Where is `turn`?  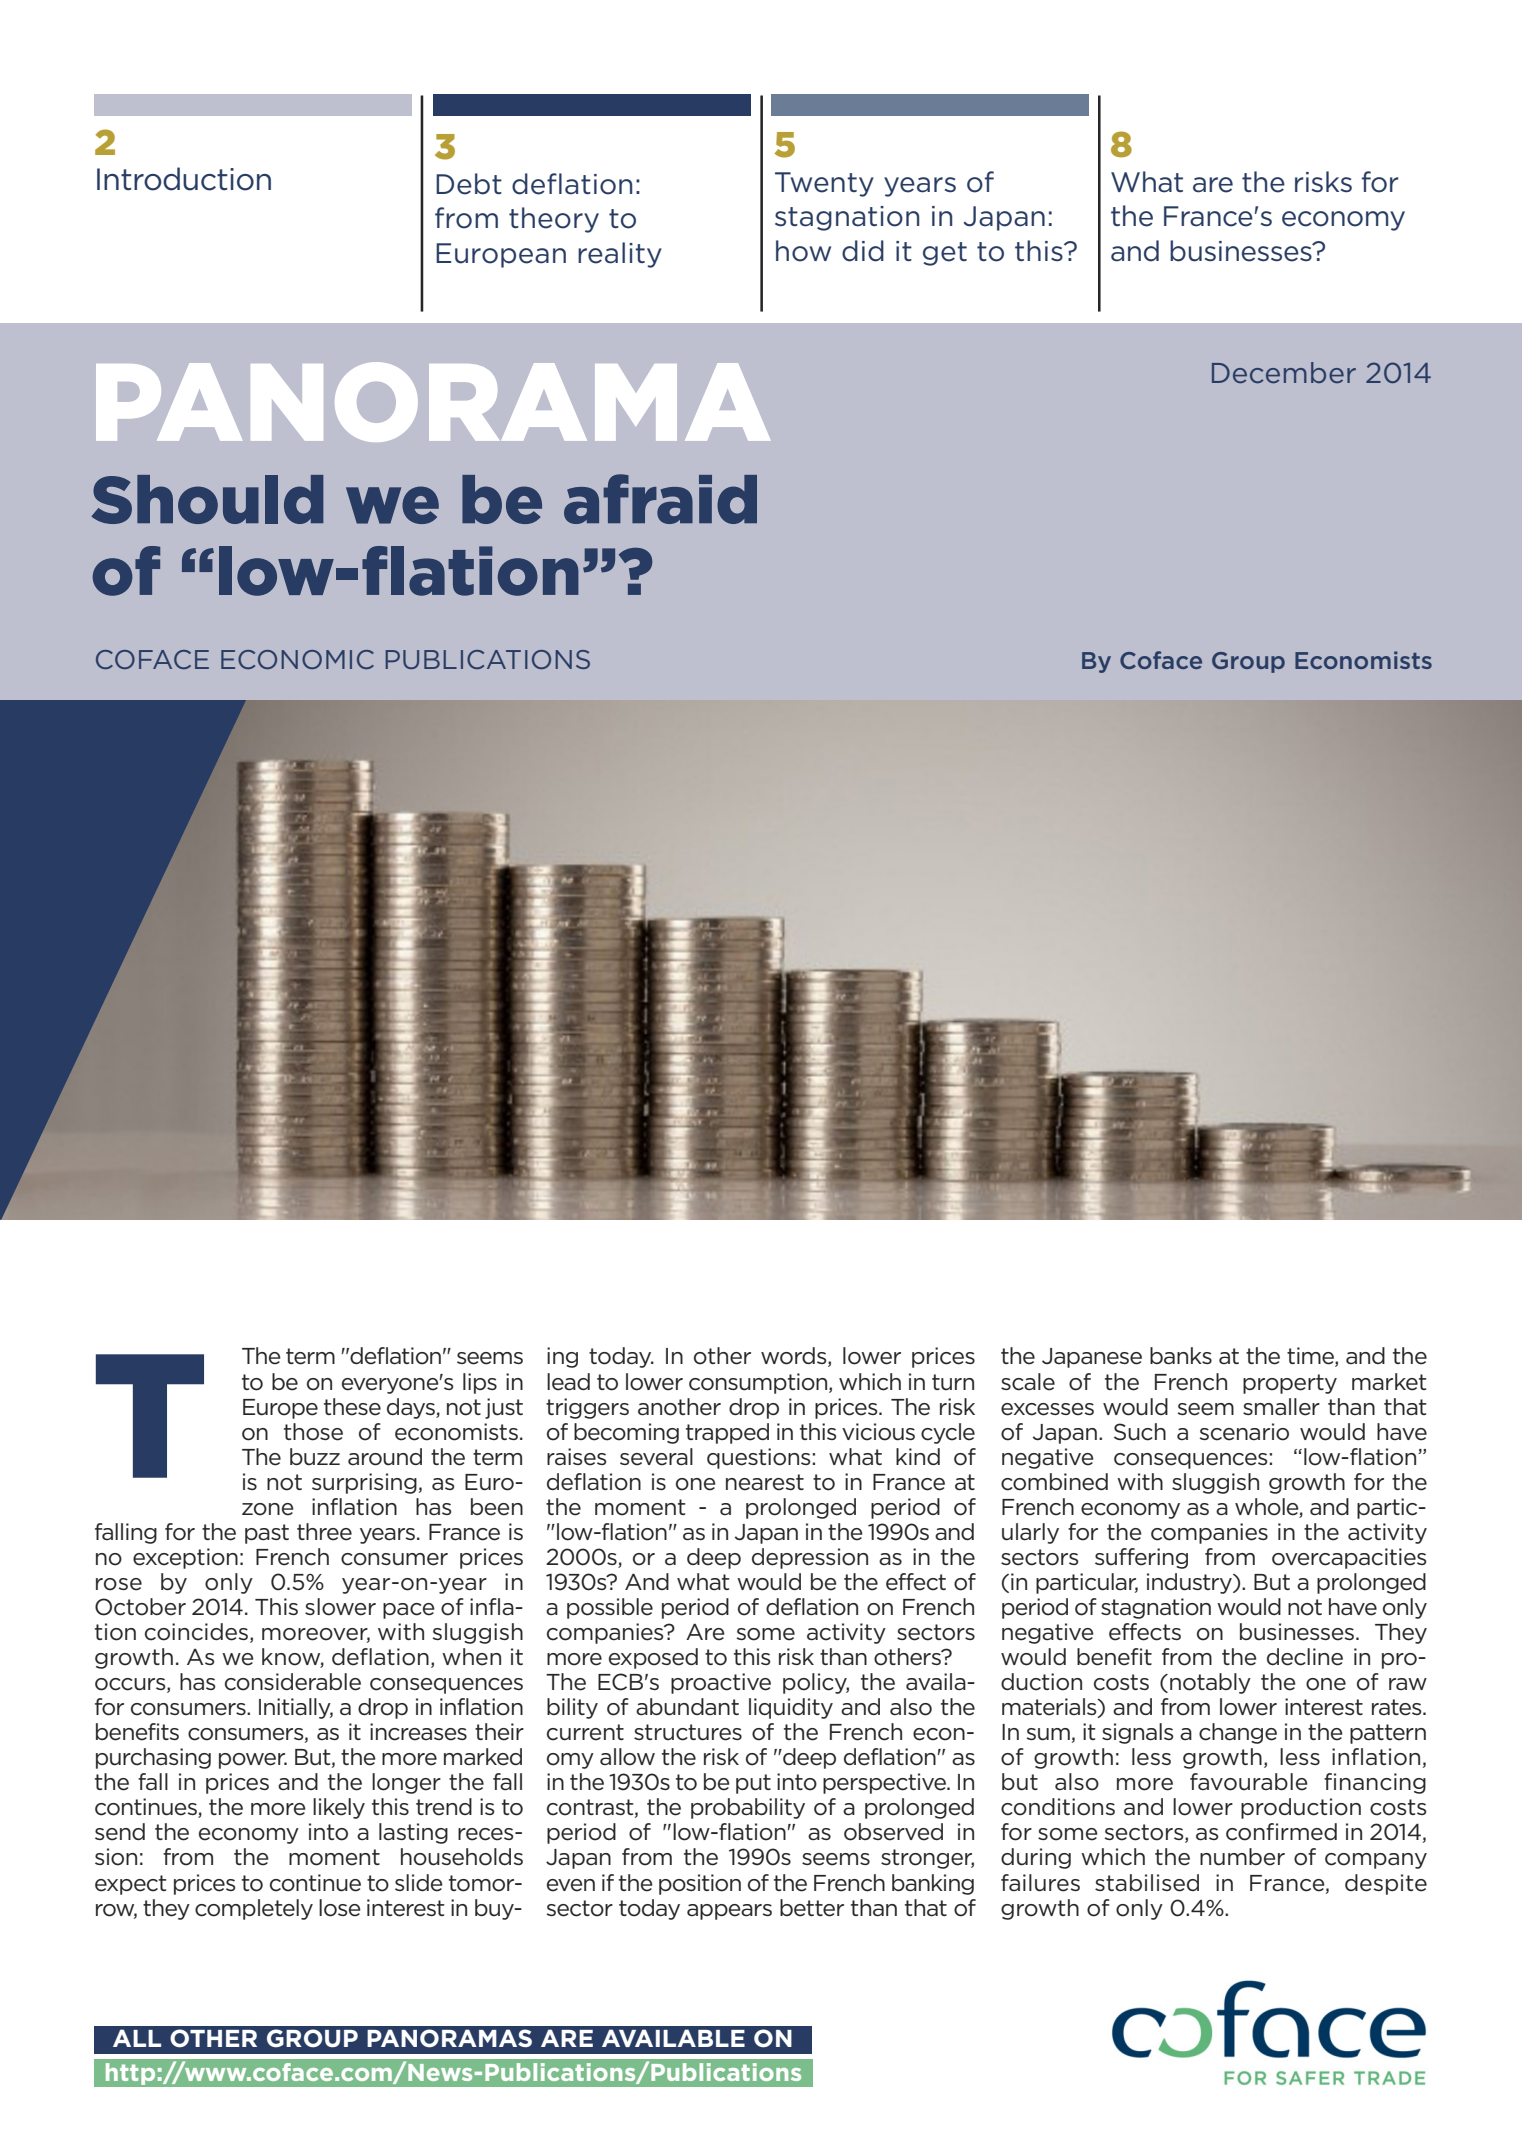 turn is located at coordinates (953, 1382).
